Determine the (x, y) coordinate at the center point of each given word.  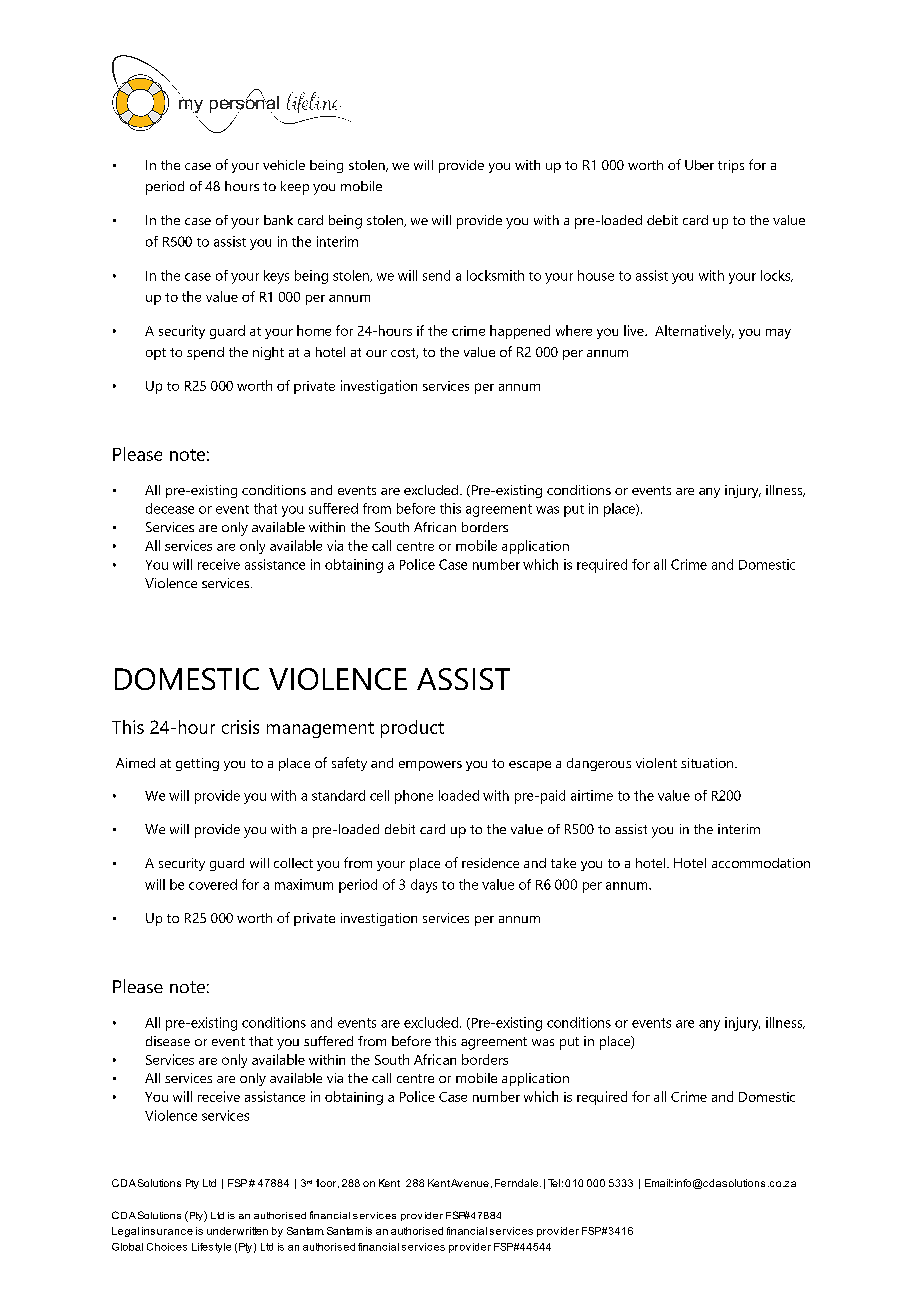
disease (168, 1041)
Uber (699, 165)
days (424, 886)
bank (278, 220)
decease (170, 508)
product (412, 729)
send (436, 275)
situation (707, 763)
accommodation (761, 863)
